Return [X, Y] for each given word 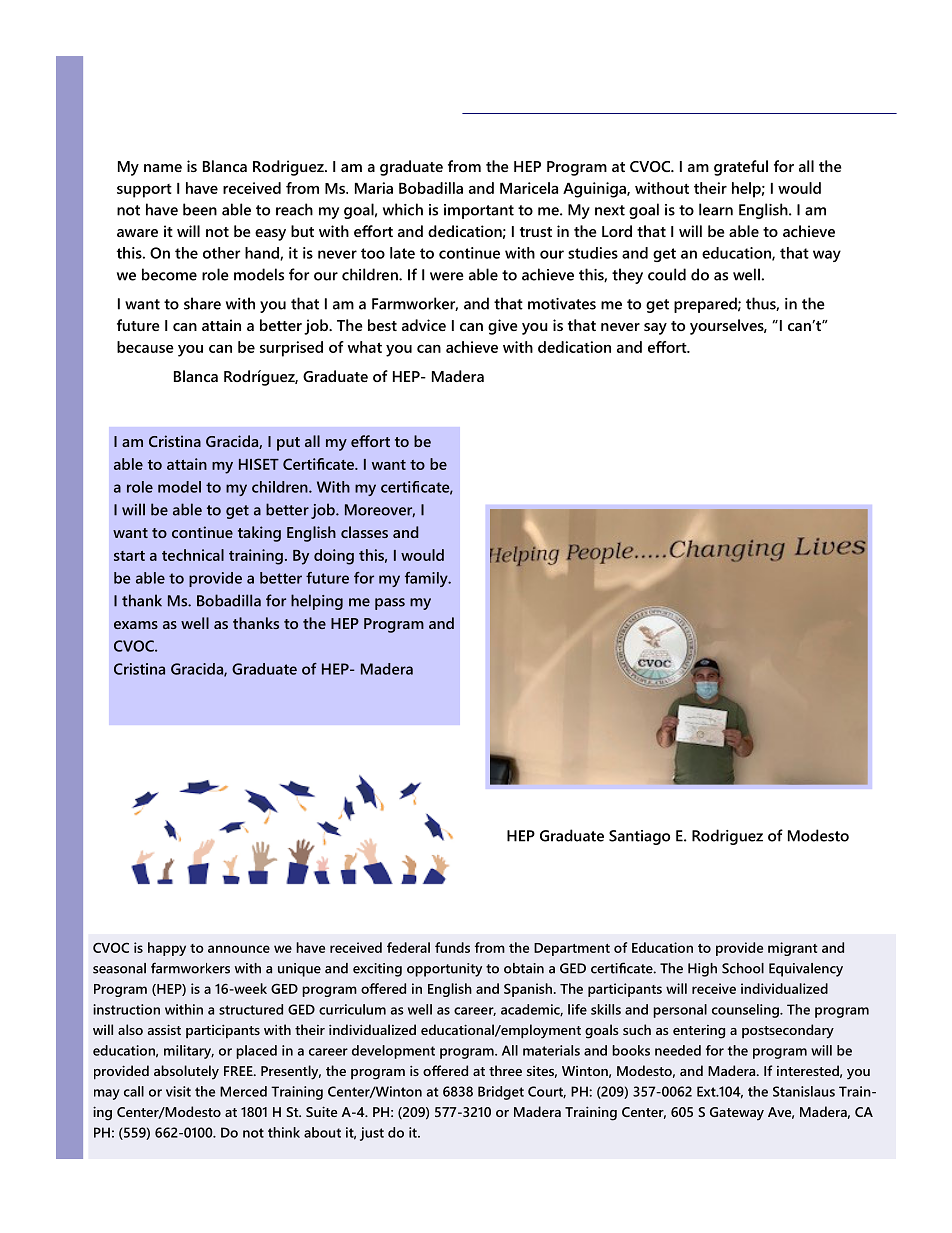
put [288, 444]
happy [167, 949]
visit [178, 1091]
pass [390, 604]
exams [136, 625]
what [365, 347]
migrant [793, 949]
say [655, 329]
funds [452, 947]
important [479, 211]
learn [716, 209]
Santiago [639, 837]
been [200, 209]
